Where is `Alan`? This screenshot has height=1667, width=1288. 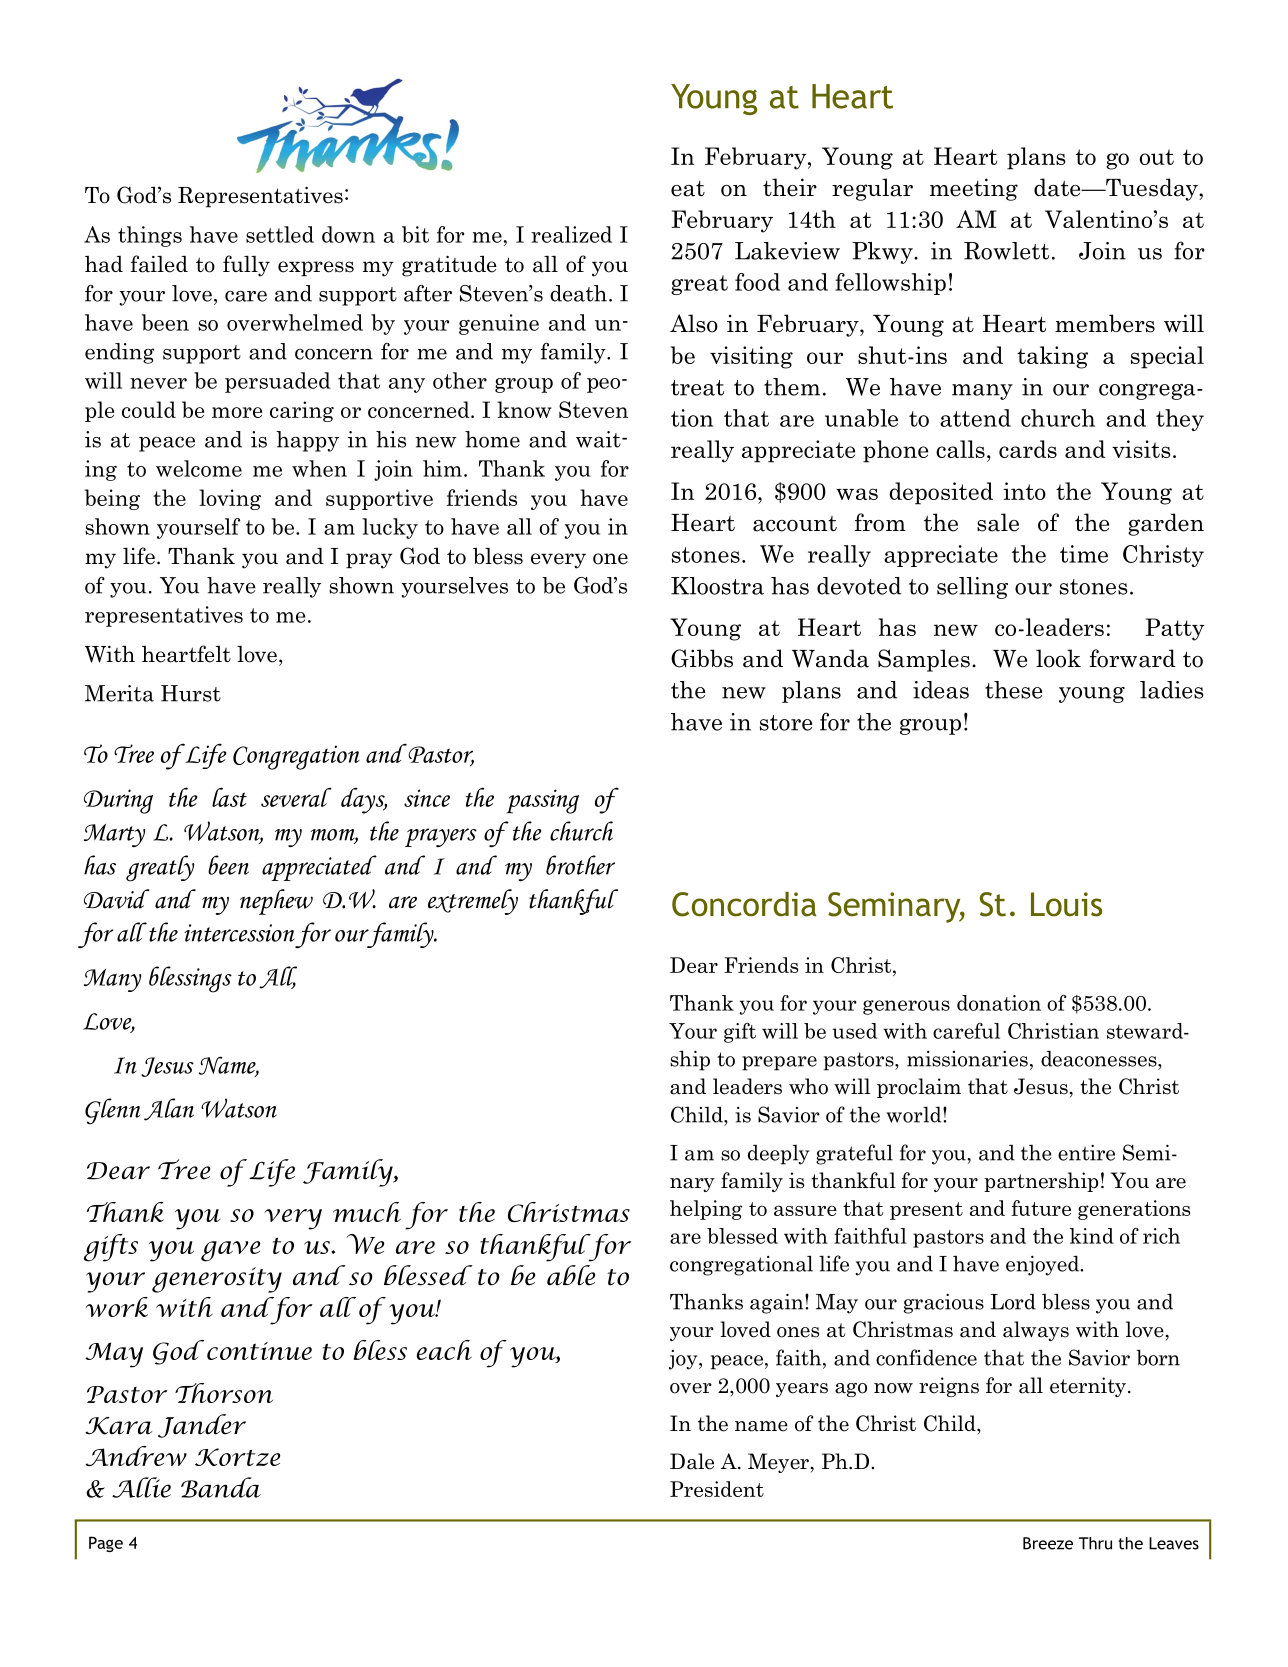
Alan is located at coordinates (169, 1109).
